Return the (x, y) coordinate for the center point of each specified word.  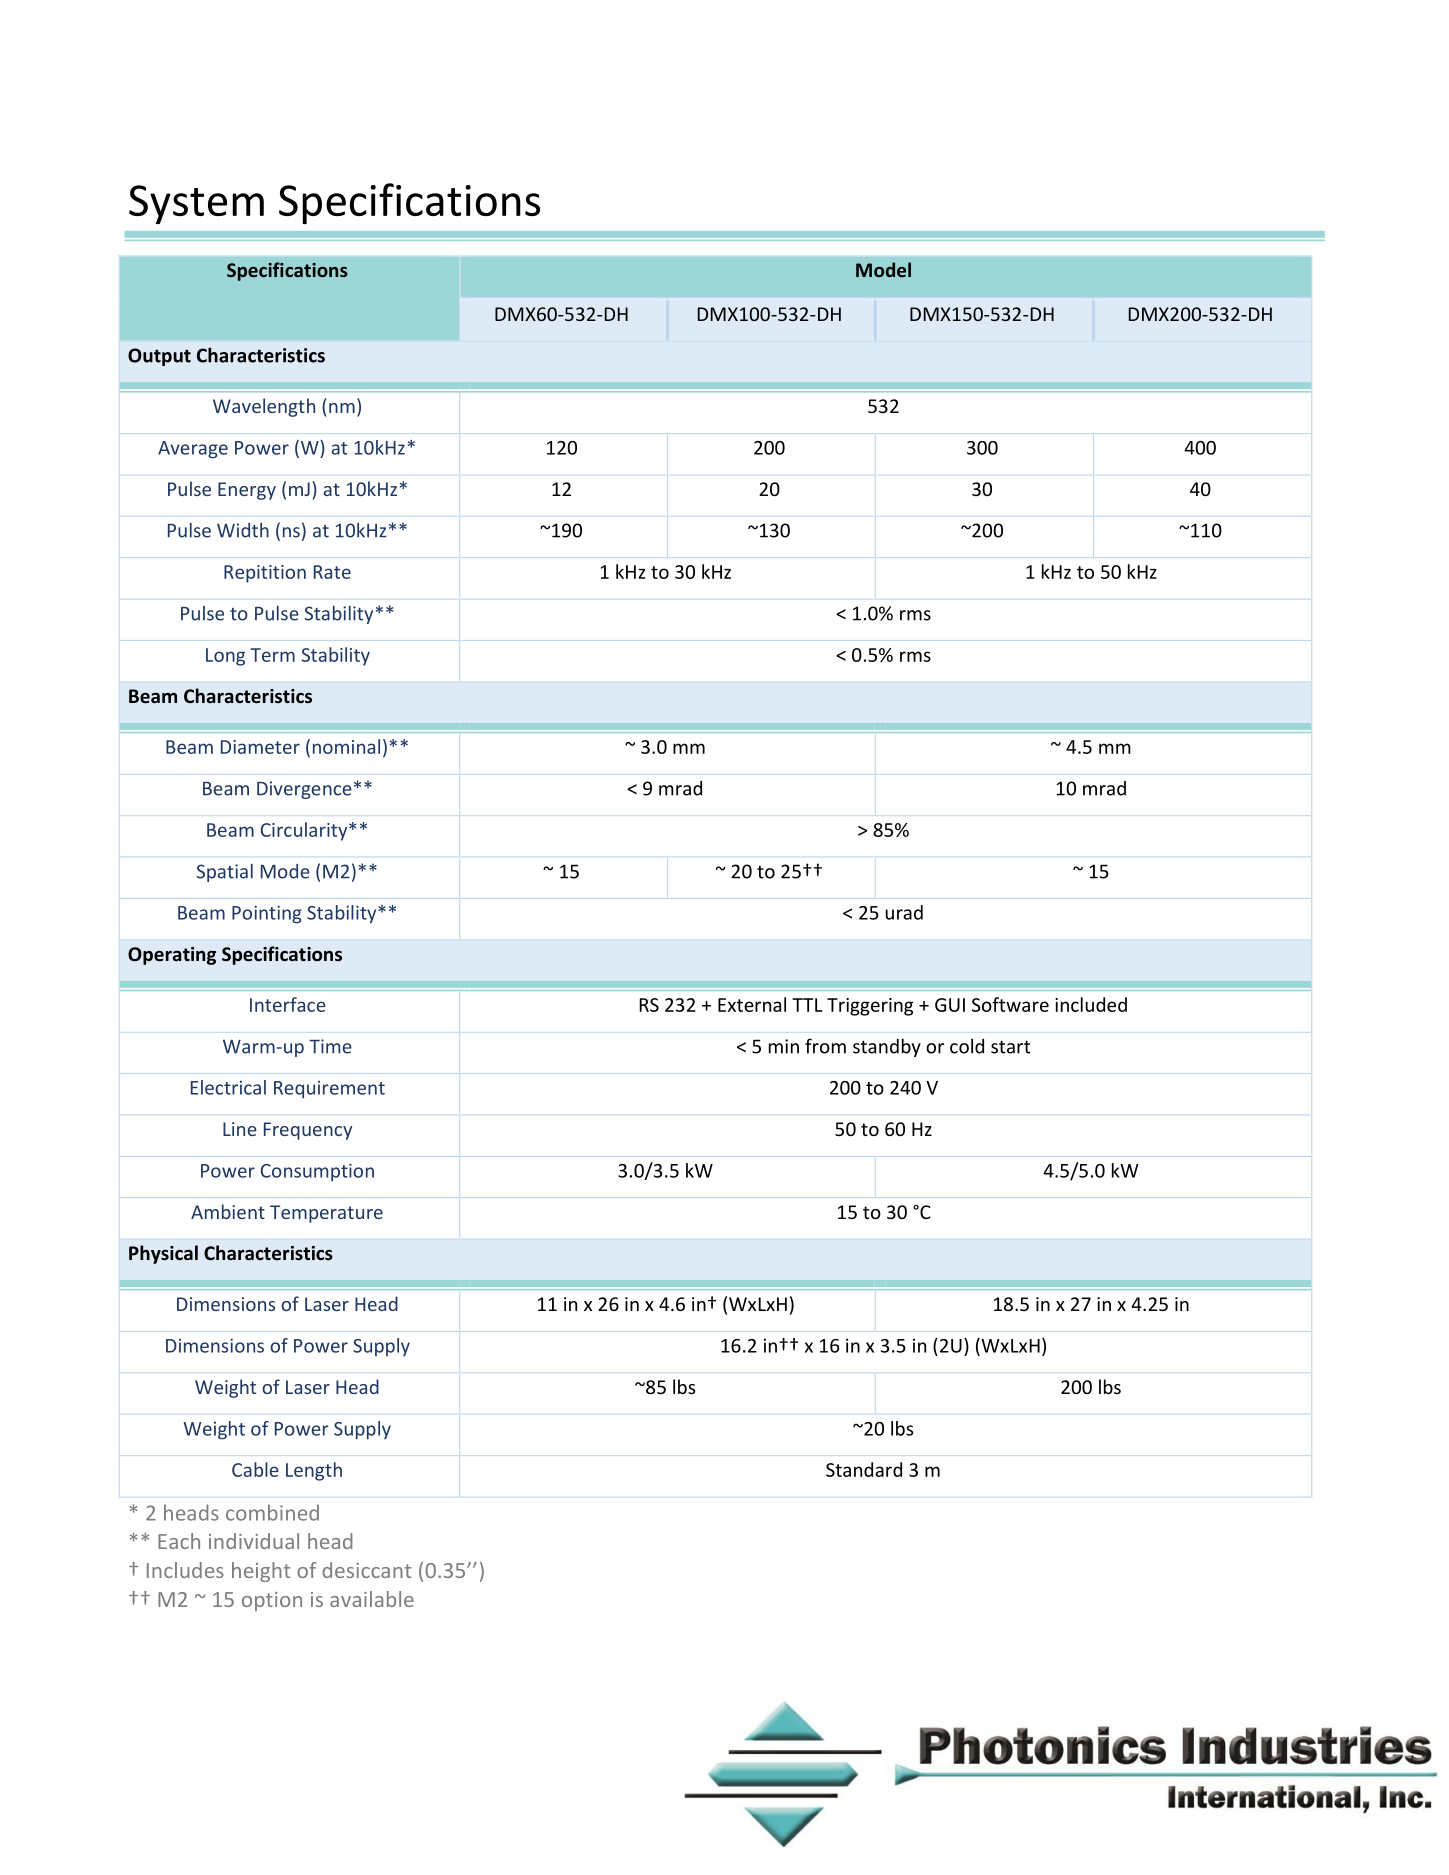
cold (967, 1046)
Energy (247, 491)
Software (1010, 1004)
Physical (163, 1254)
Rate (332, 572)
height (261, 1572)
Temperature (326, 1214)
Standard (864, 1469)
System (196, 204)
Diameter (260, 747)
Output (159, 357)
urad (904, 912)
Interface (288, 1004)
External (752, 1004)
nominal (346, 746)
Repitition (265, 574)
